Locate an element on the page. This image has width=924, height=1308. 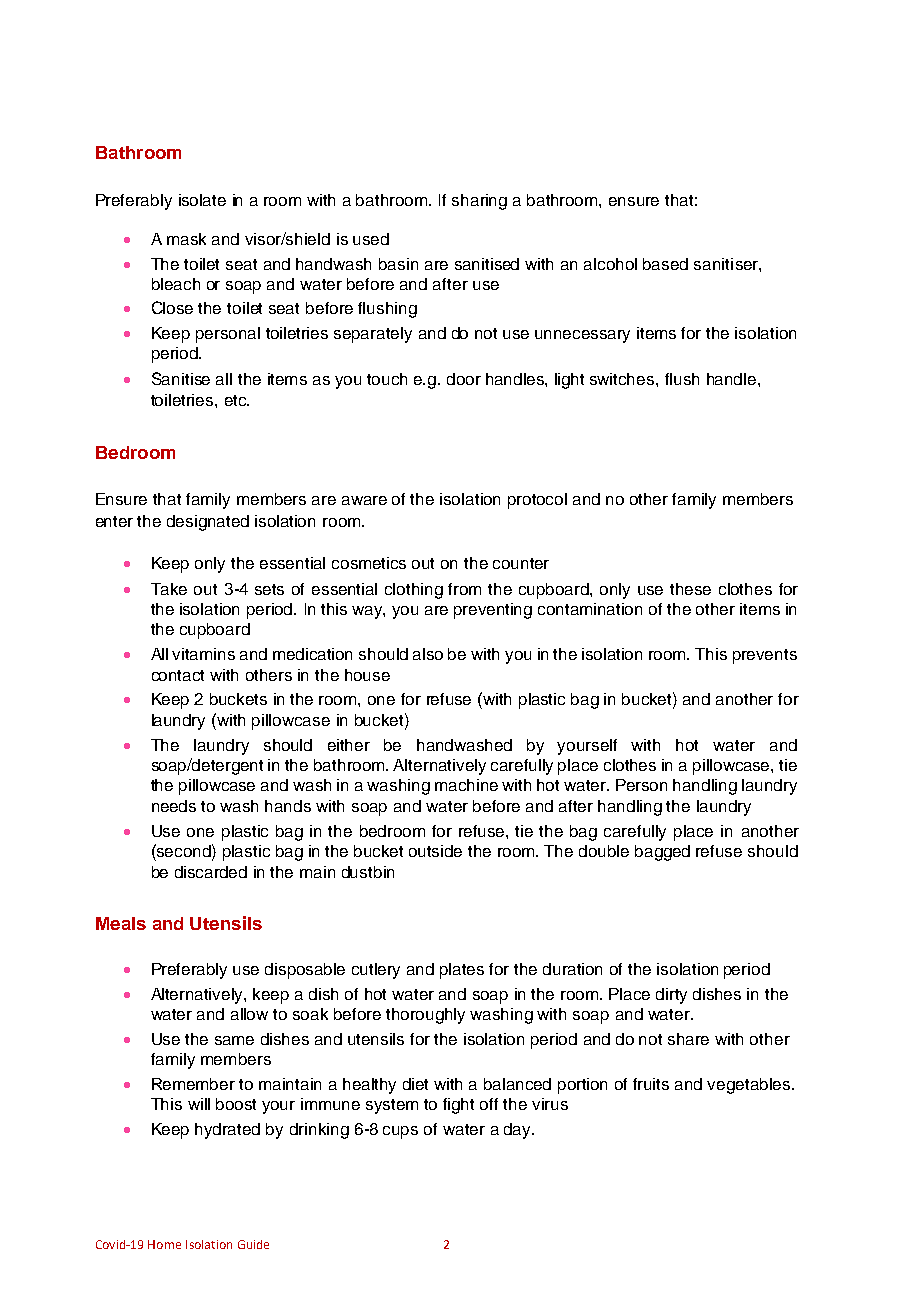
sharing is located at coordinates (479, 202).
